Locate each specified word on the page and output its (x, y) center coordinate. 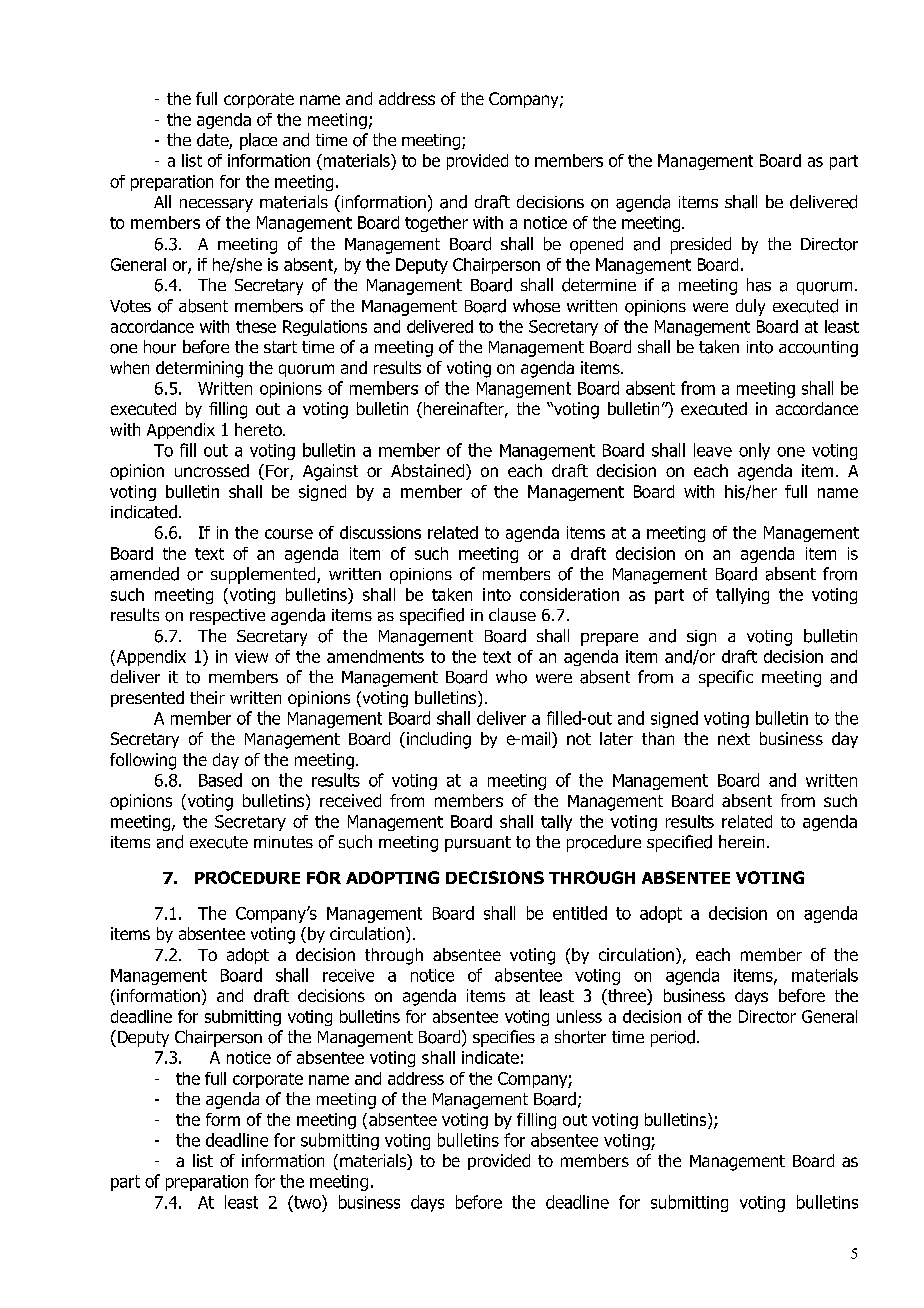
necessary (216, 205)
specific (726, 678)
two (307, 1202)
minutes (283, 842)
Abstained (427, 470)
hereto (259, 429)
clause (512, 615)
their (207, 697)
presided (701, 245)
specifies (504, 1038)
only (754, 451)
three (627, 997)
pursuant (478, 844)
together (436, 224)
